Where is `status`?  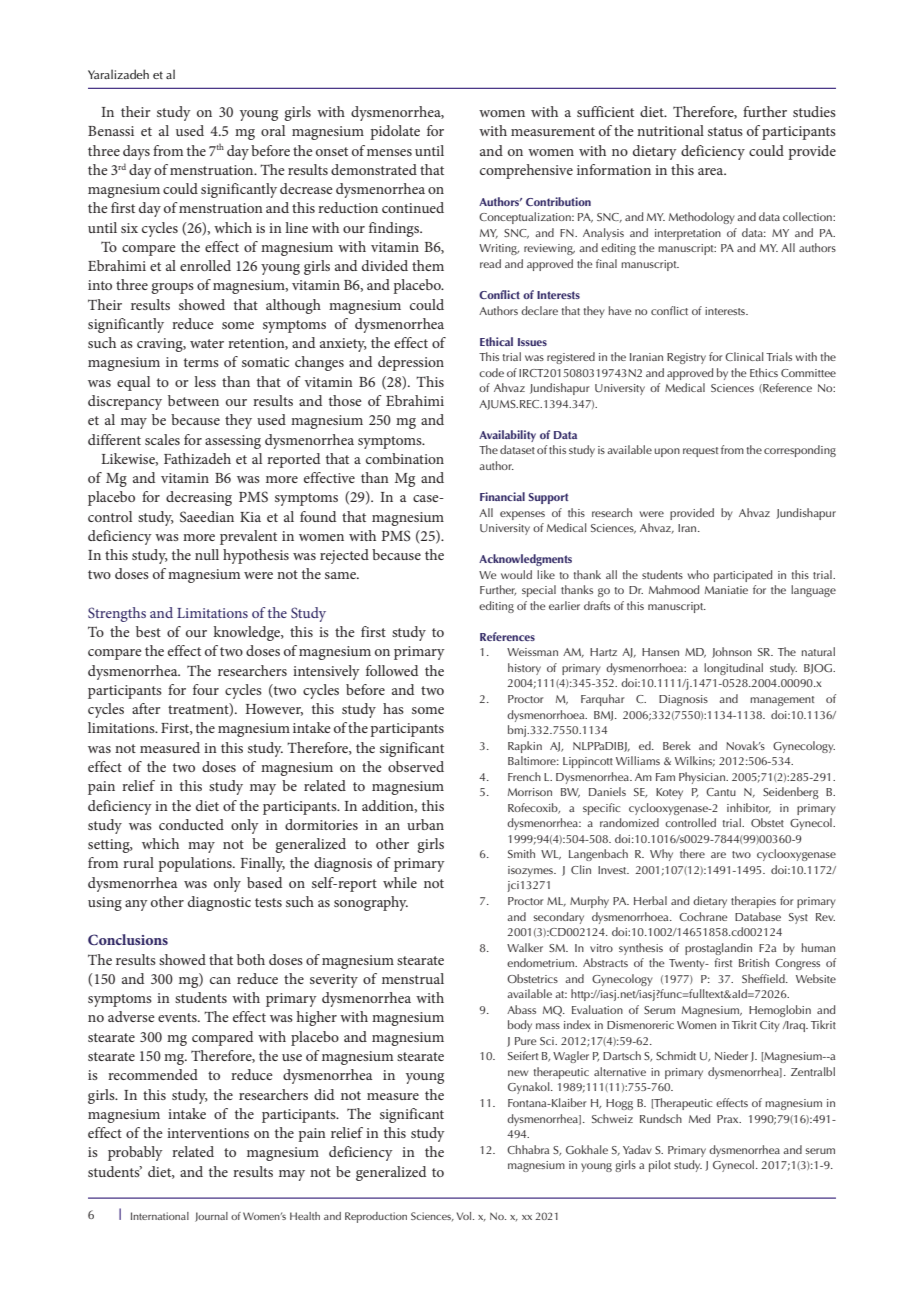
status is located at coordinates (725, 131).
